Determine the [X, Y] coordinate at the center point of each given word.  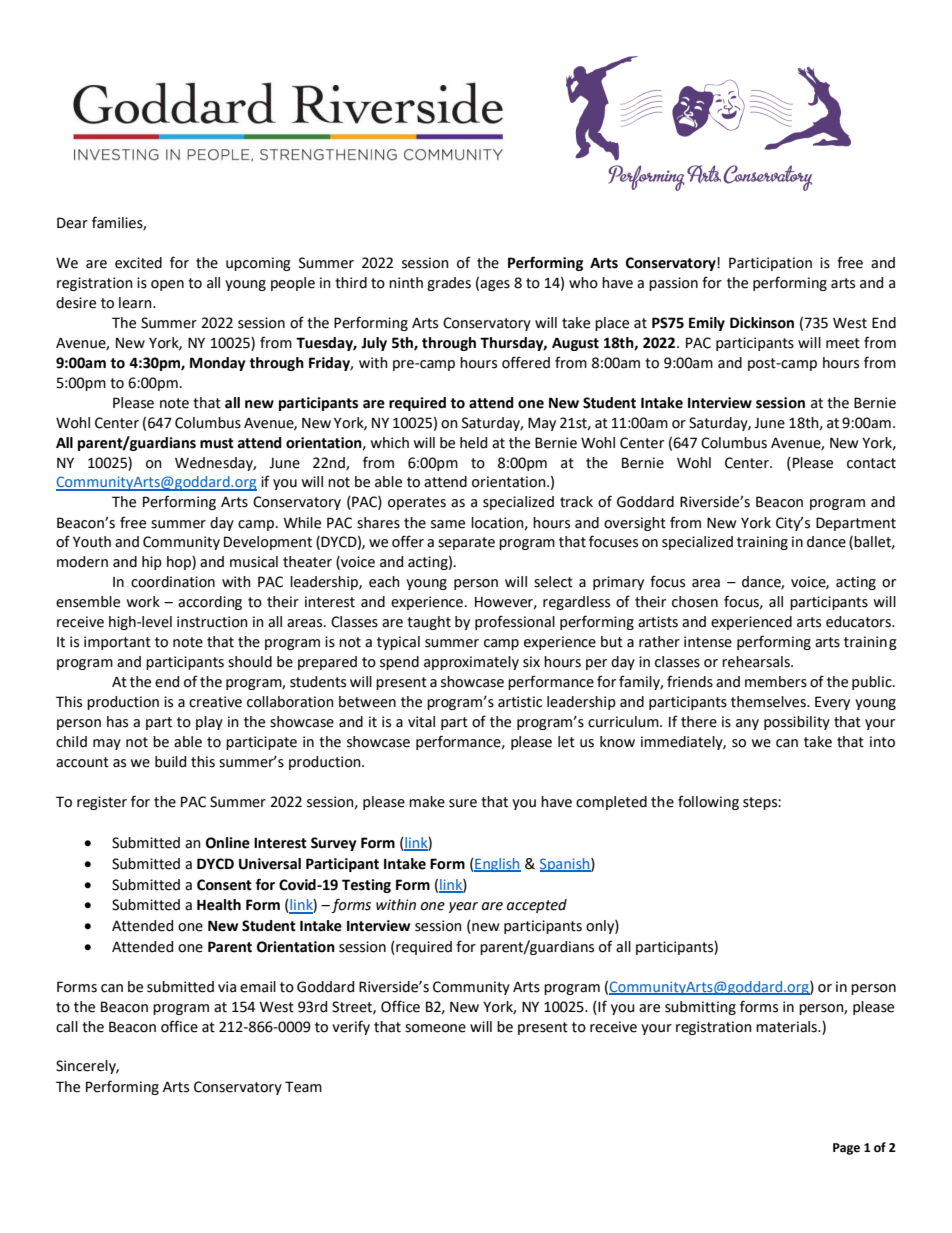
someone [435, 1028]
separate [466, 543]
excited [138, 263]
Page [846, 1149]
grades [449, 284]
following [708, 802]
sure [463, 803]
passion [673, 284]
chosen [695, 602]
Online [228, 843]
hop [180, 563]
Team [303, 1087]
